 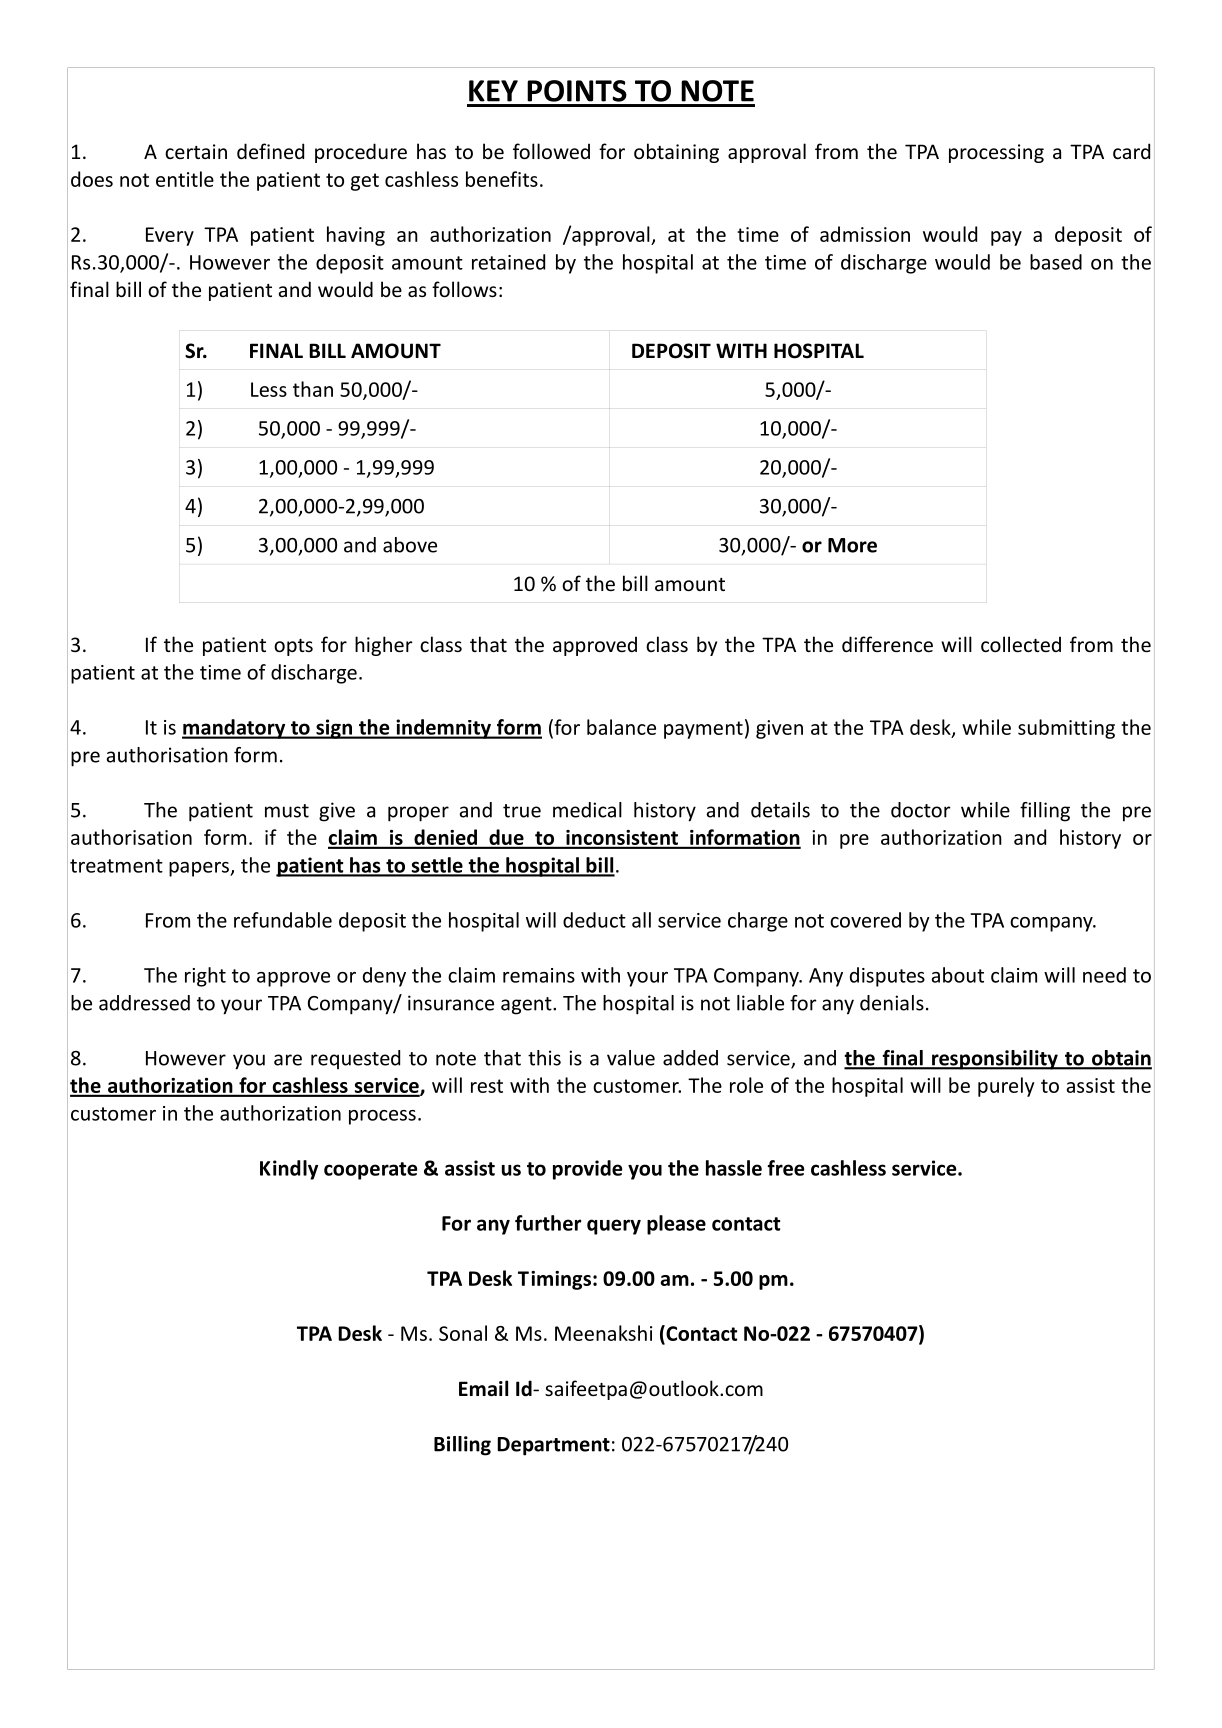 I want to click on entitle, so click(x=185, y=179).
